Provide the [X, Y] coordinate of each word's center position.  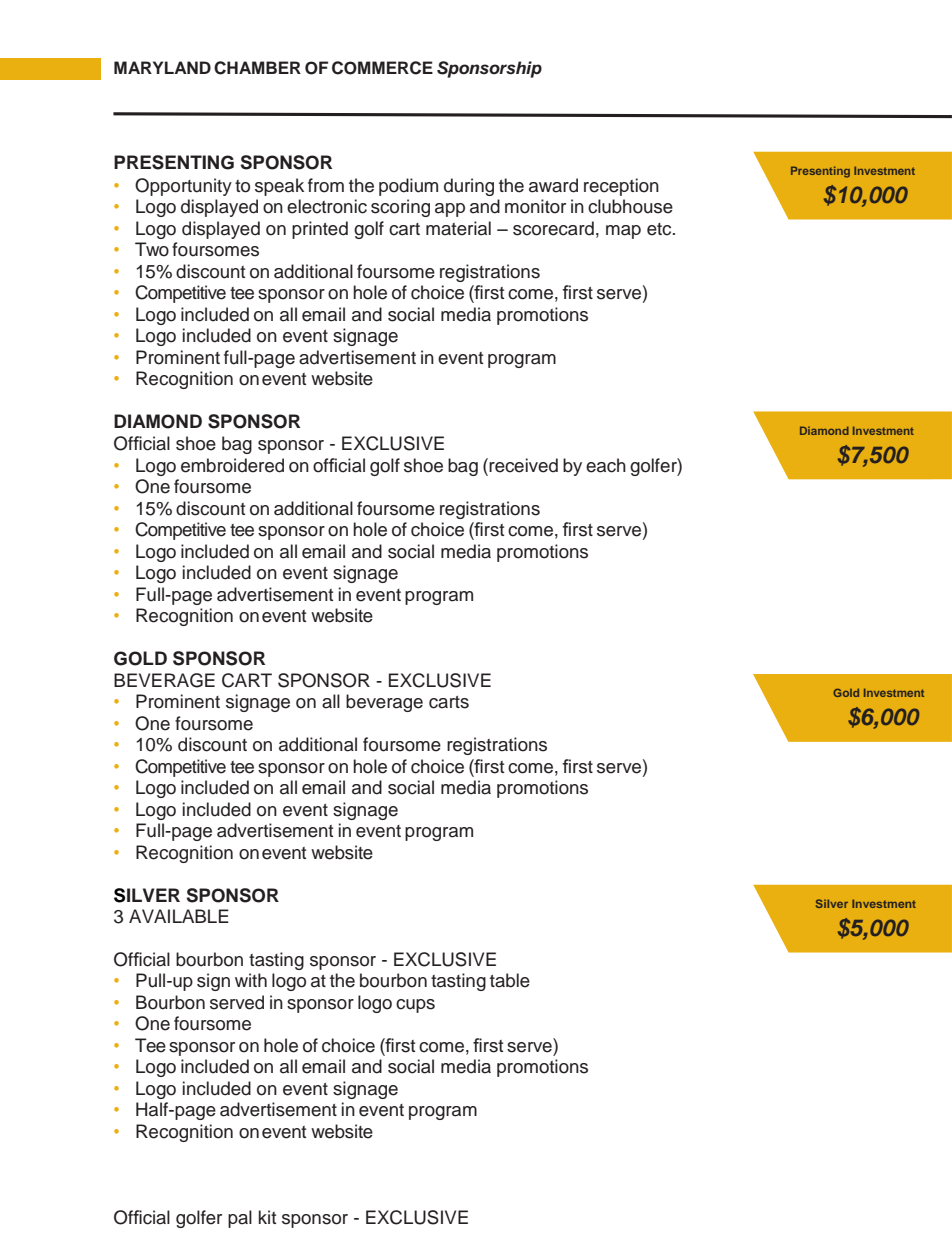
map [623, 232]
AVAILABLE [179, 916]
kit [267, 1217]
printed [320, 230]
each [606, 465]
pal [240, 1219]
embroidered [232, 465]
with [251, 980]
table [510, 980]
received [523, 465]
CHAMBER [257, 68]
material [458, 228]
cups [415, 1006]
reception [621, 187]
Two [152, 249]
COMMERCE [382, 68]
